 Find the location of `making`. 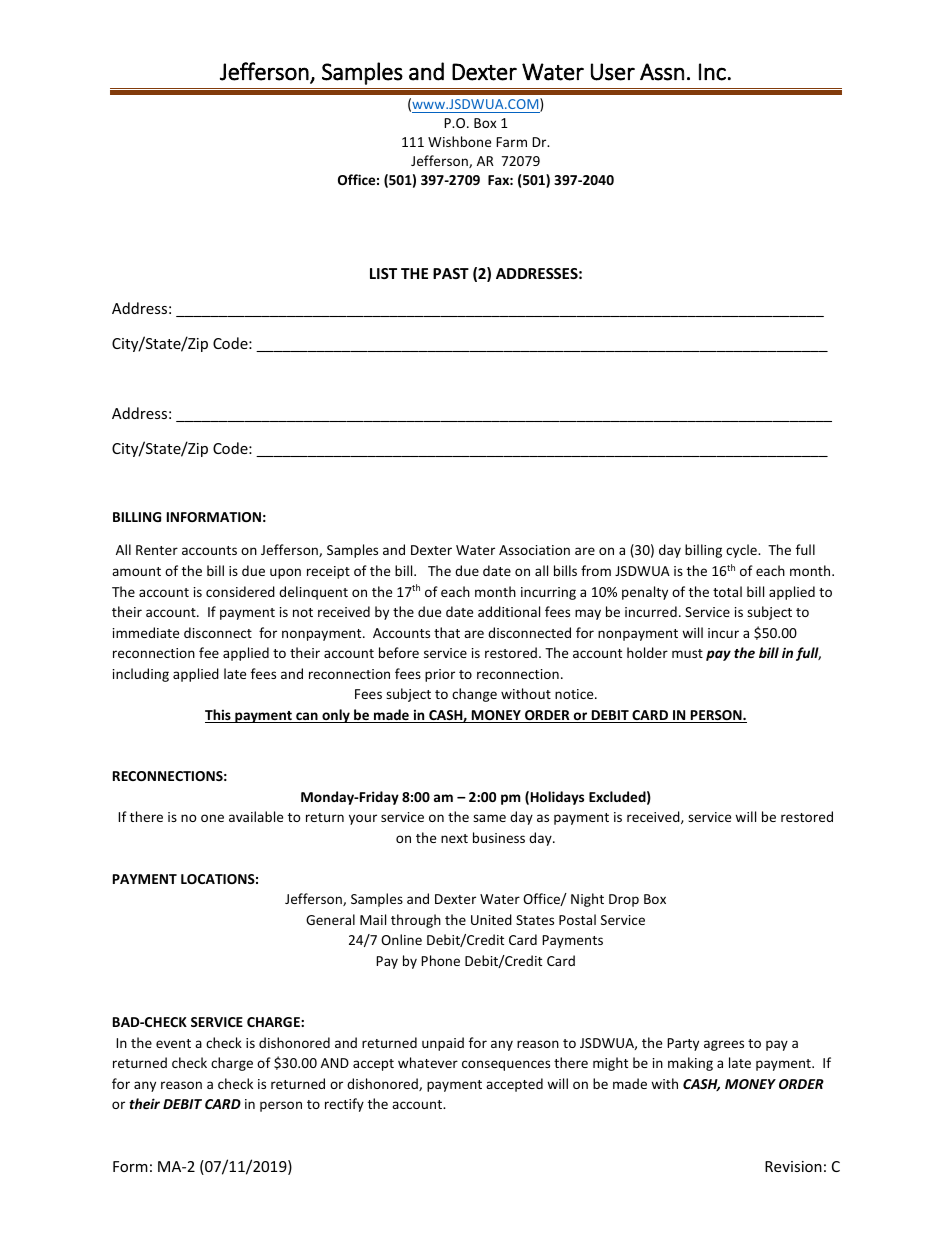

making is located at coordinates (690, 1064).
